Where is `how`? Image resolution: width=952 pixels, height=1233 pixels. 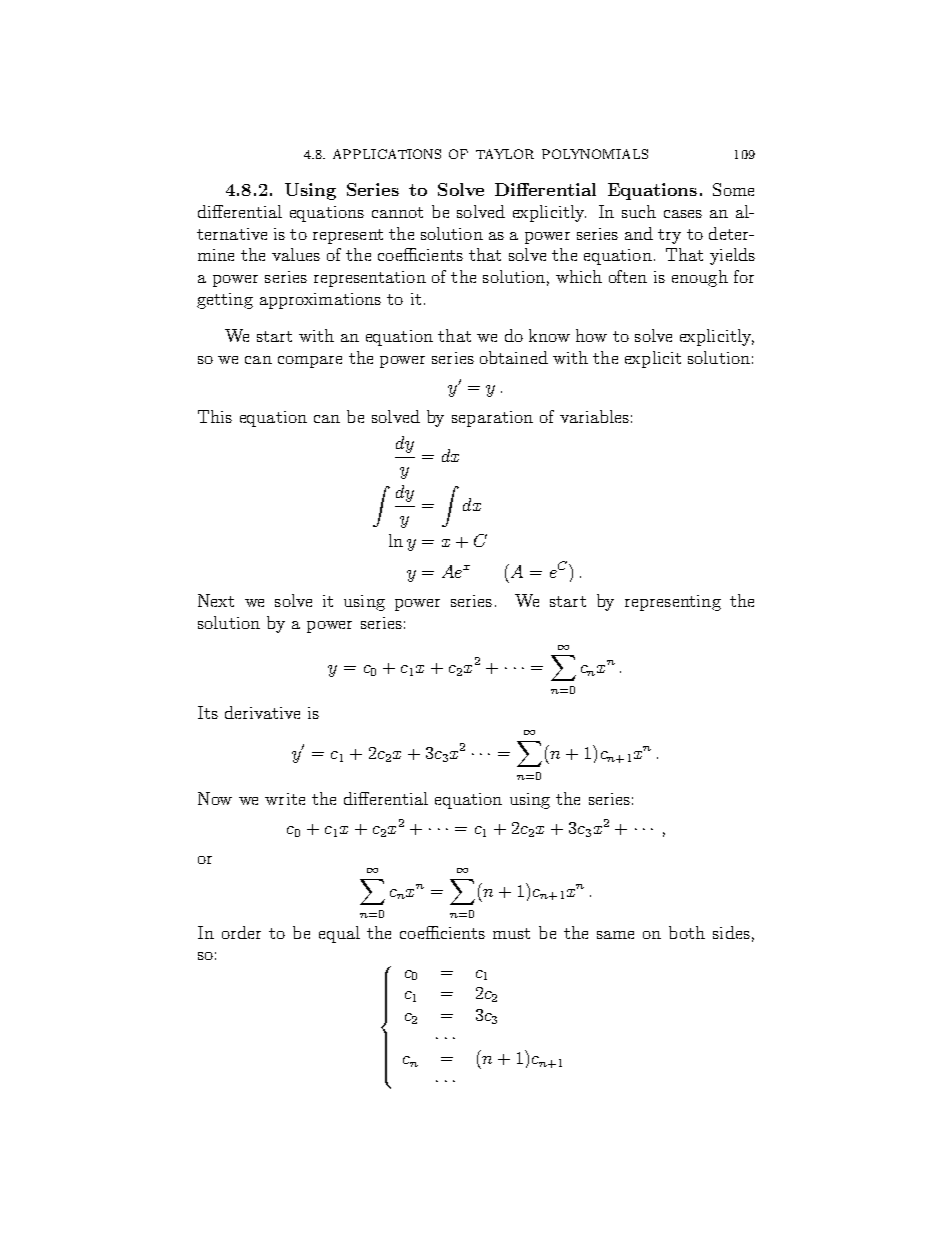 how is located at coordinates (591, 335).
